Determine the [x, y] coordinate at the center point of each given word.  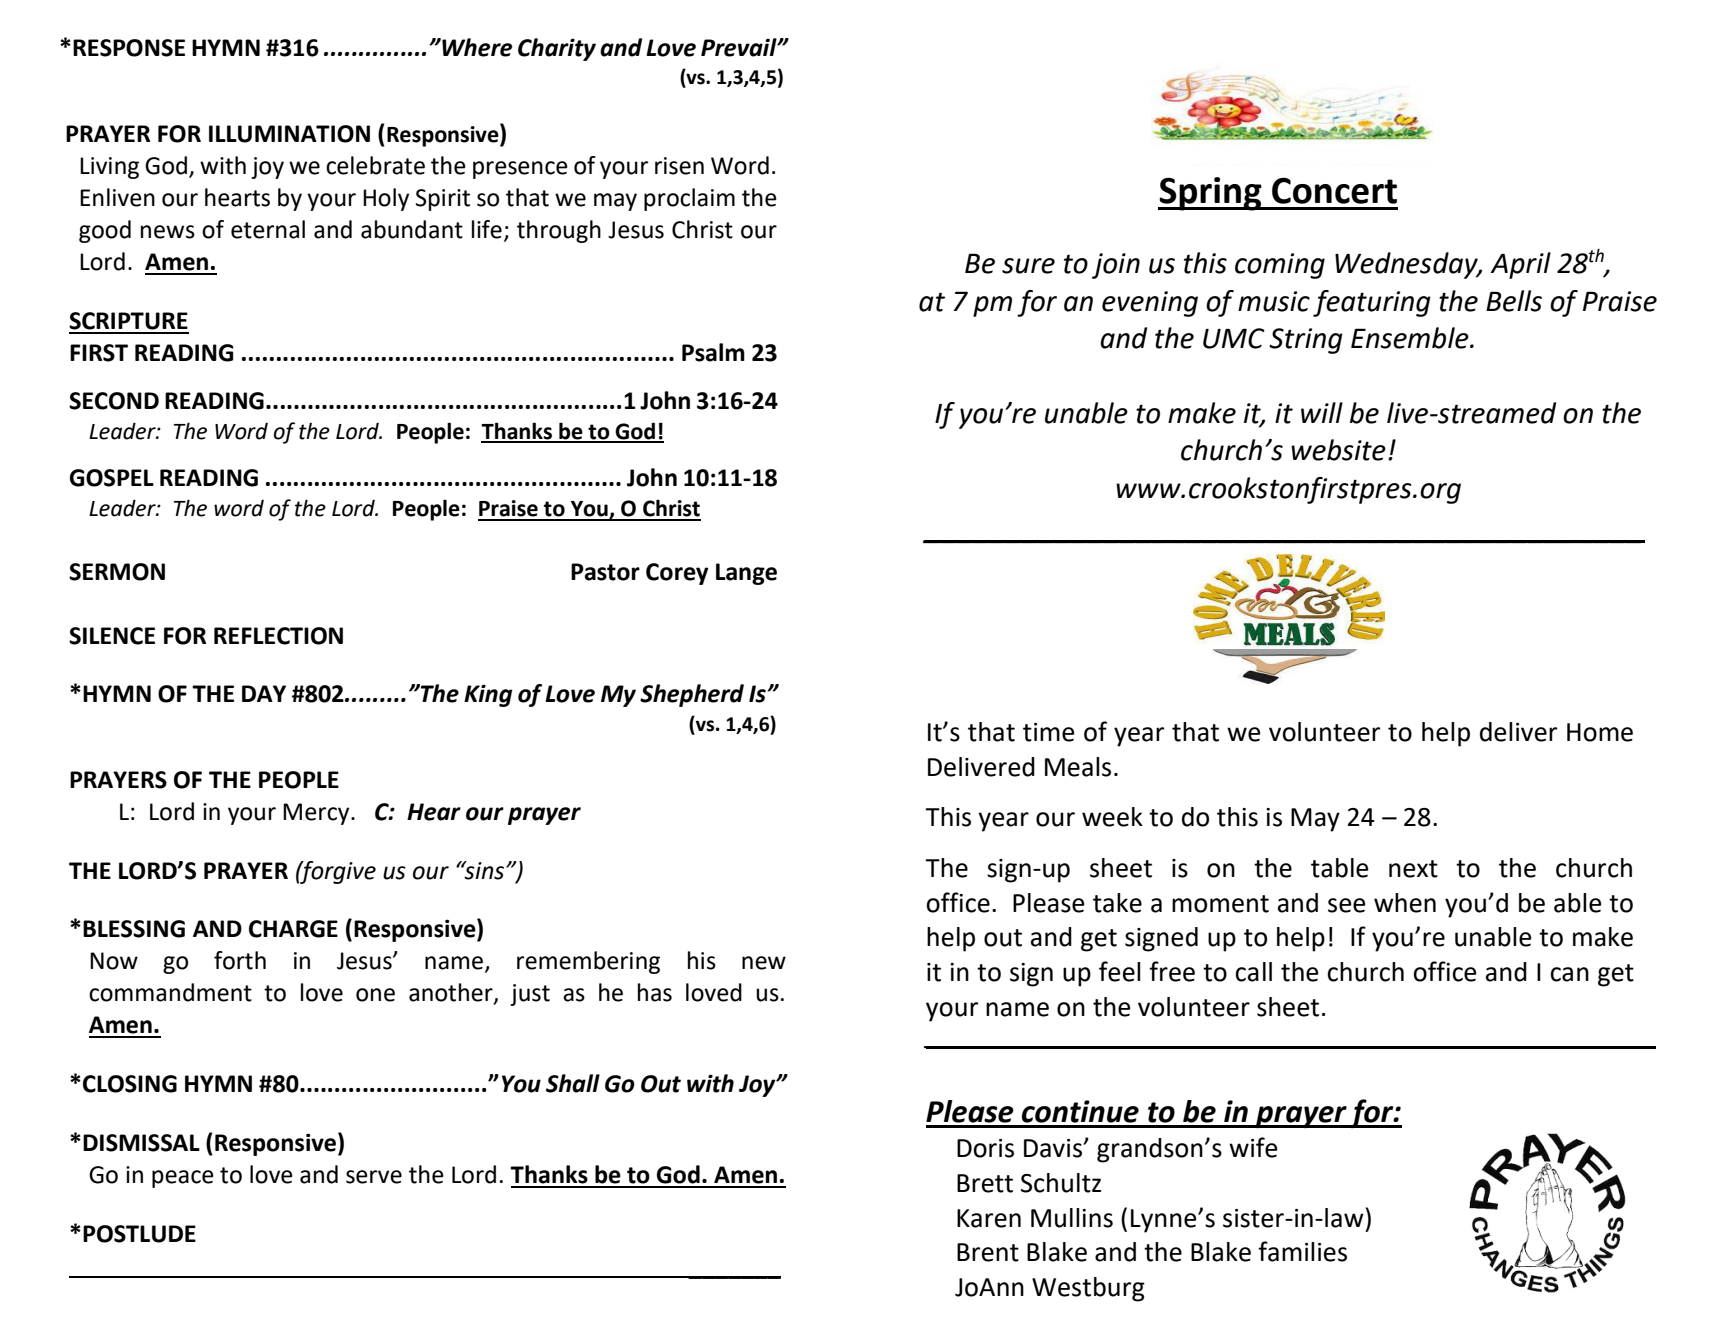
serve [374, 1177]
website [1338, 450]
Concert [1334, 190]
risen [679, 166]
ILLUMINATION [289, 134]
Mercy [317, 814]
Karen [989, 1218]
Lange [746, 574]
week [1112, 817]
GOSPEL [112, 478]
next [1413, 869]
